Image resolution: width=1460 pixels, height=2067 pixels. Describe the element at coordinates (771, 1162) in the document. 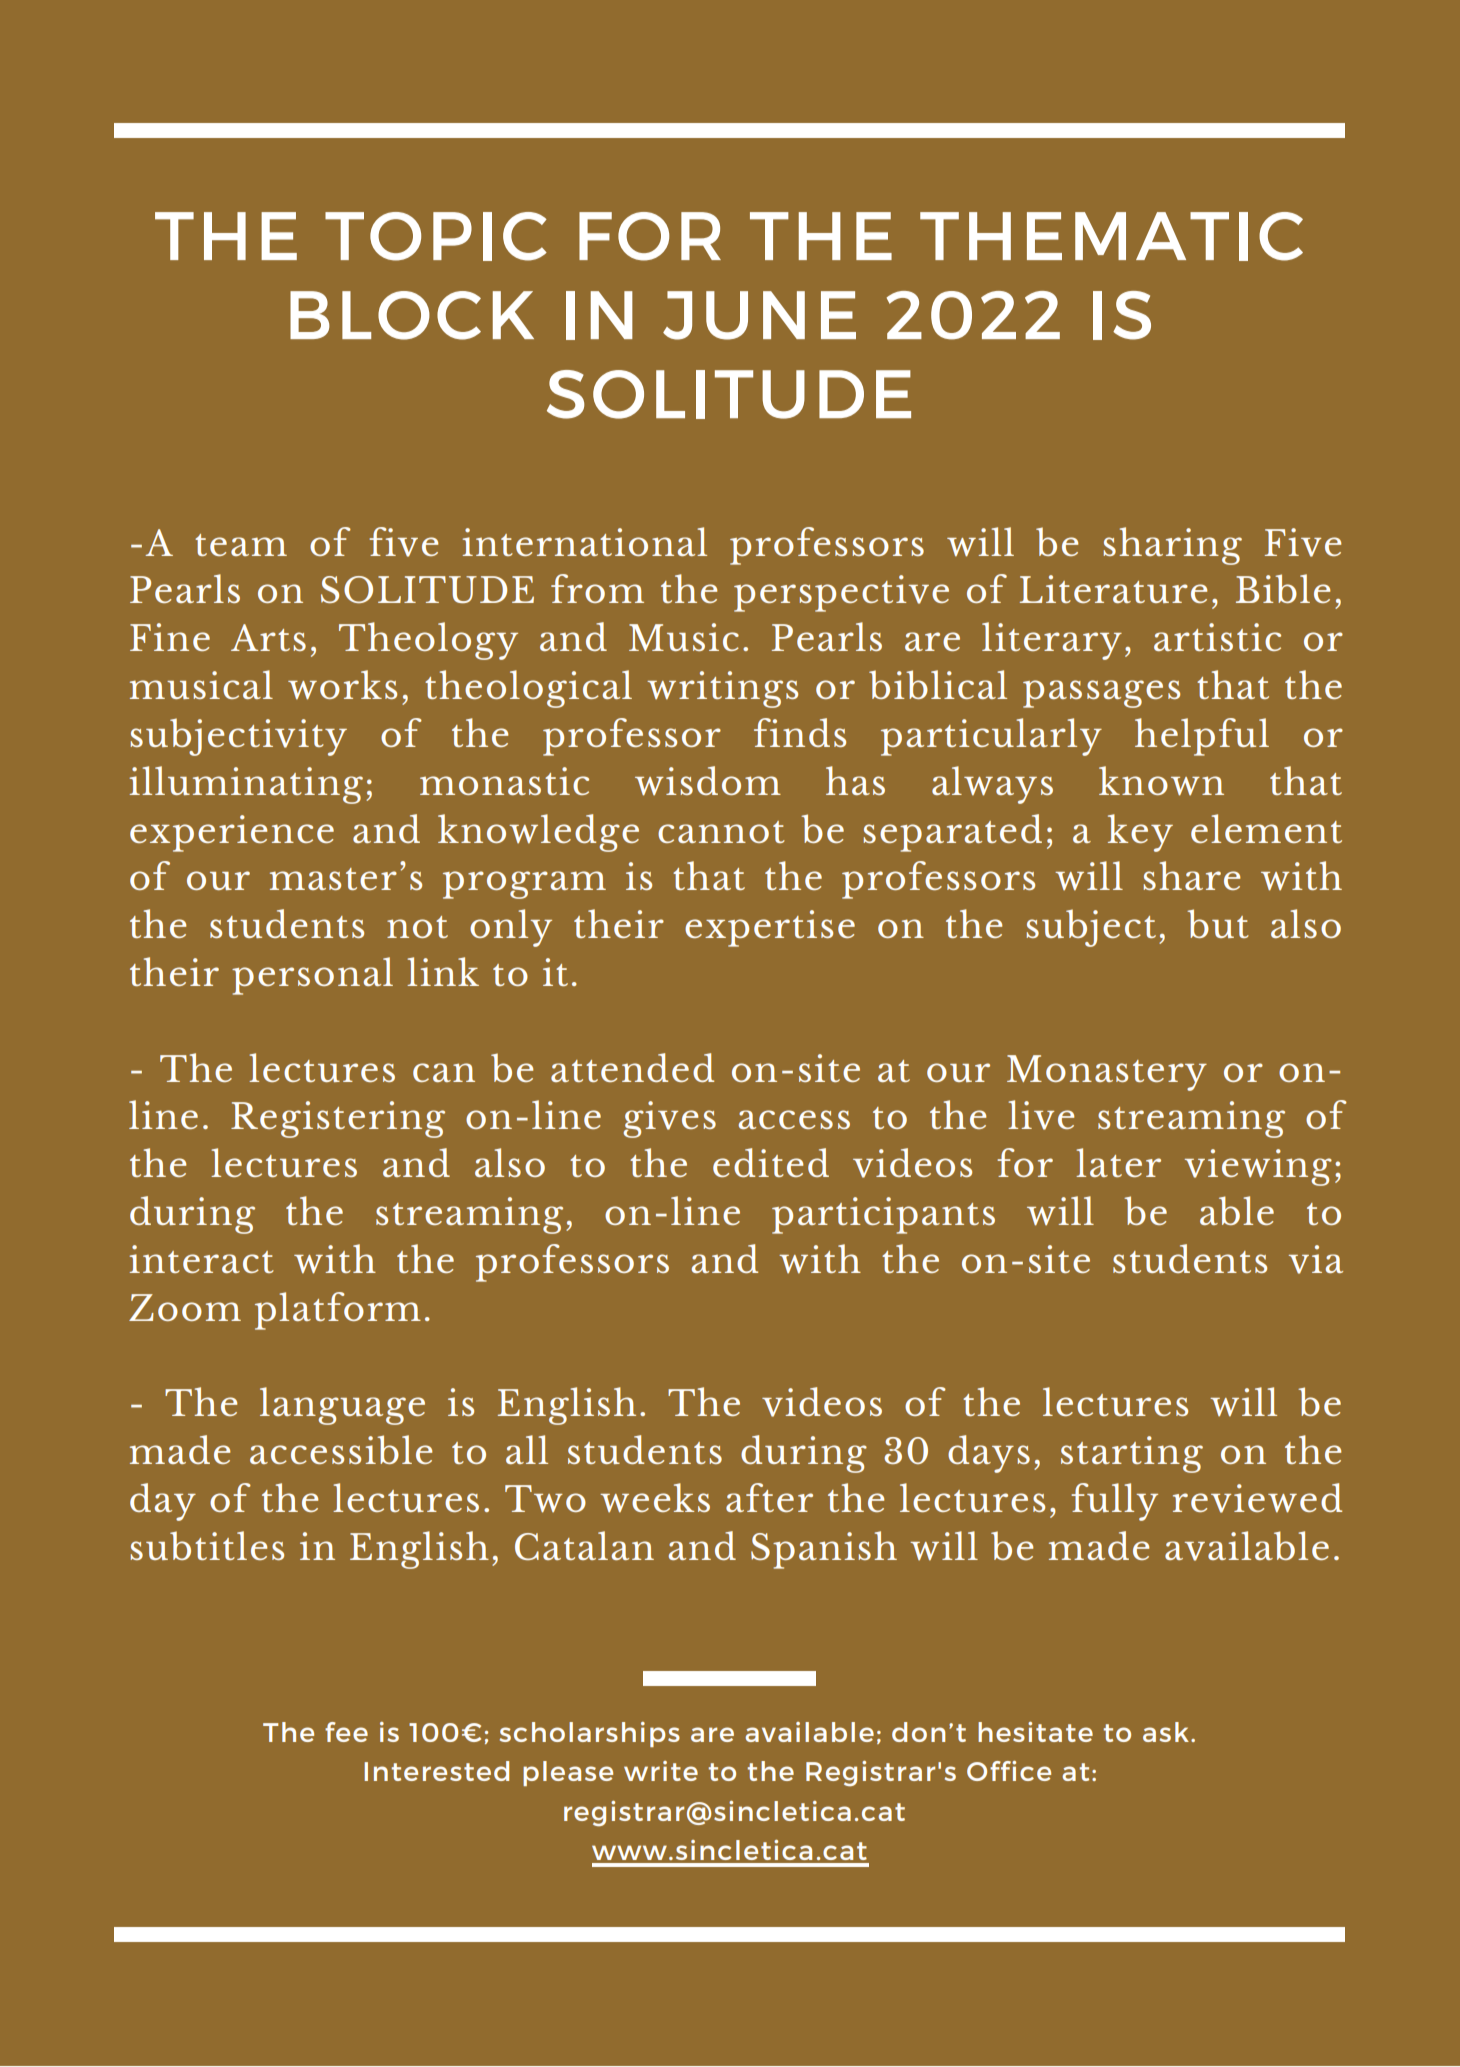

I see `edited` at that location.
